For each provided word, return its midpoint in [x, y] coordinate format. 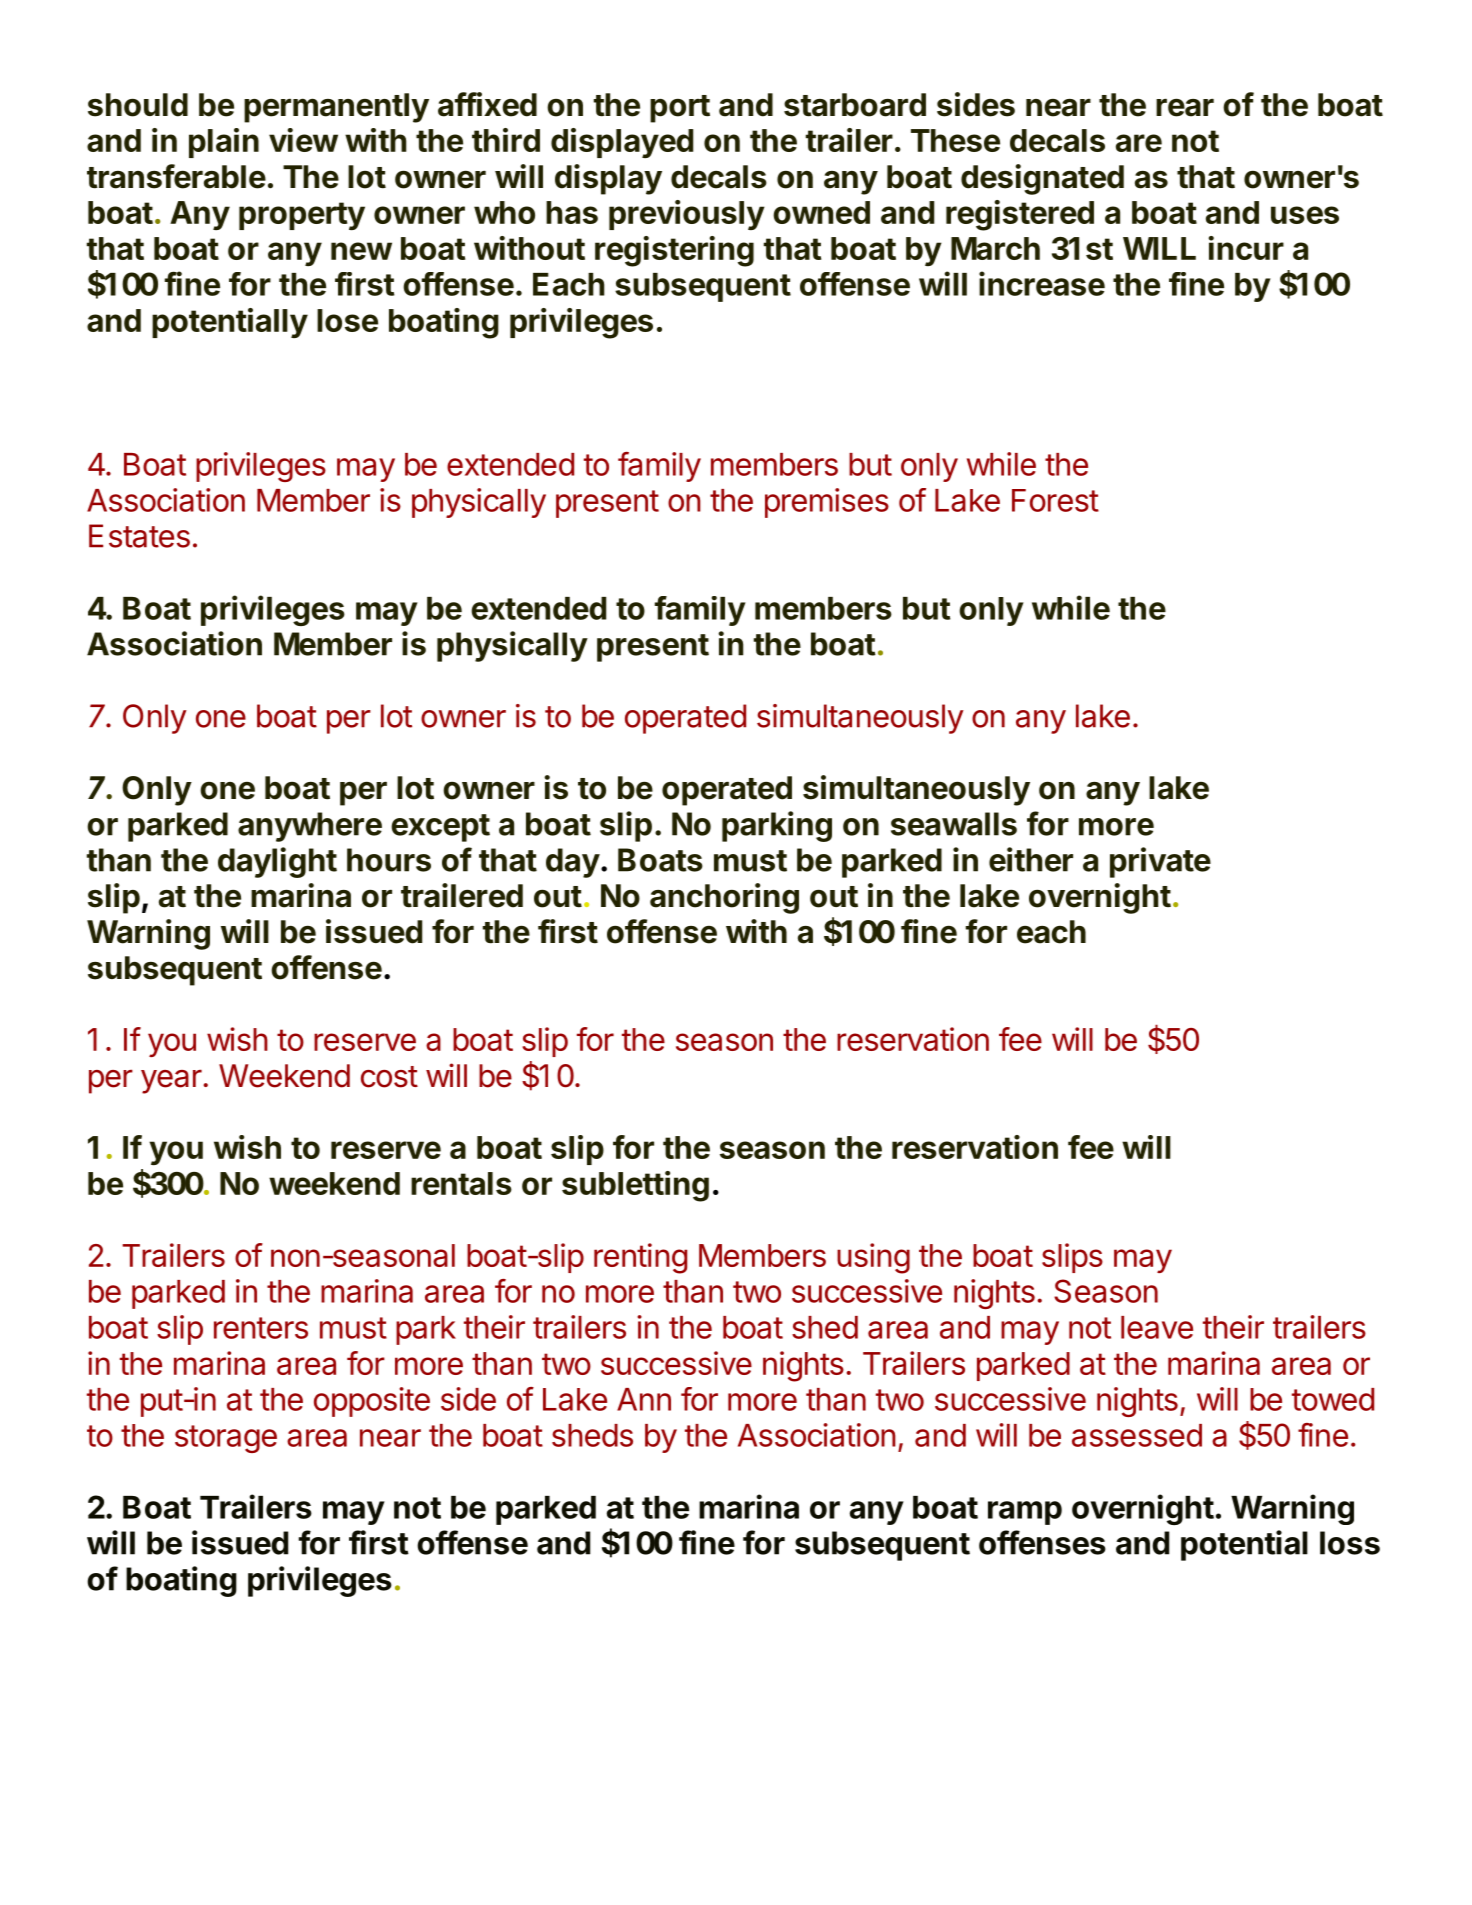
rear [1185, 107]
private [1160, 862]
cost [389, 1077]
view [303, 140]
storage [226, 1439]
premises [827, 503]
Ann [644, 1399]
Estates [139, 536]
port [680, 109]
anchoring [724, 898]
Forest [1055, 500]
